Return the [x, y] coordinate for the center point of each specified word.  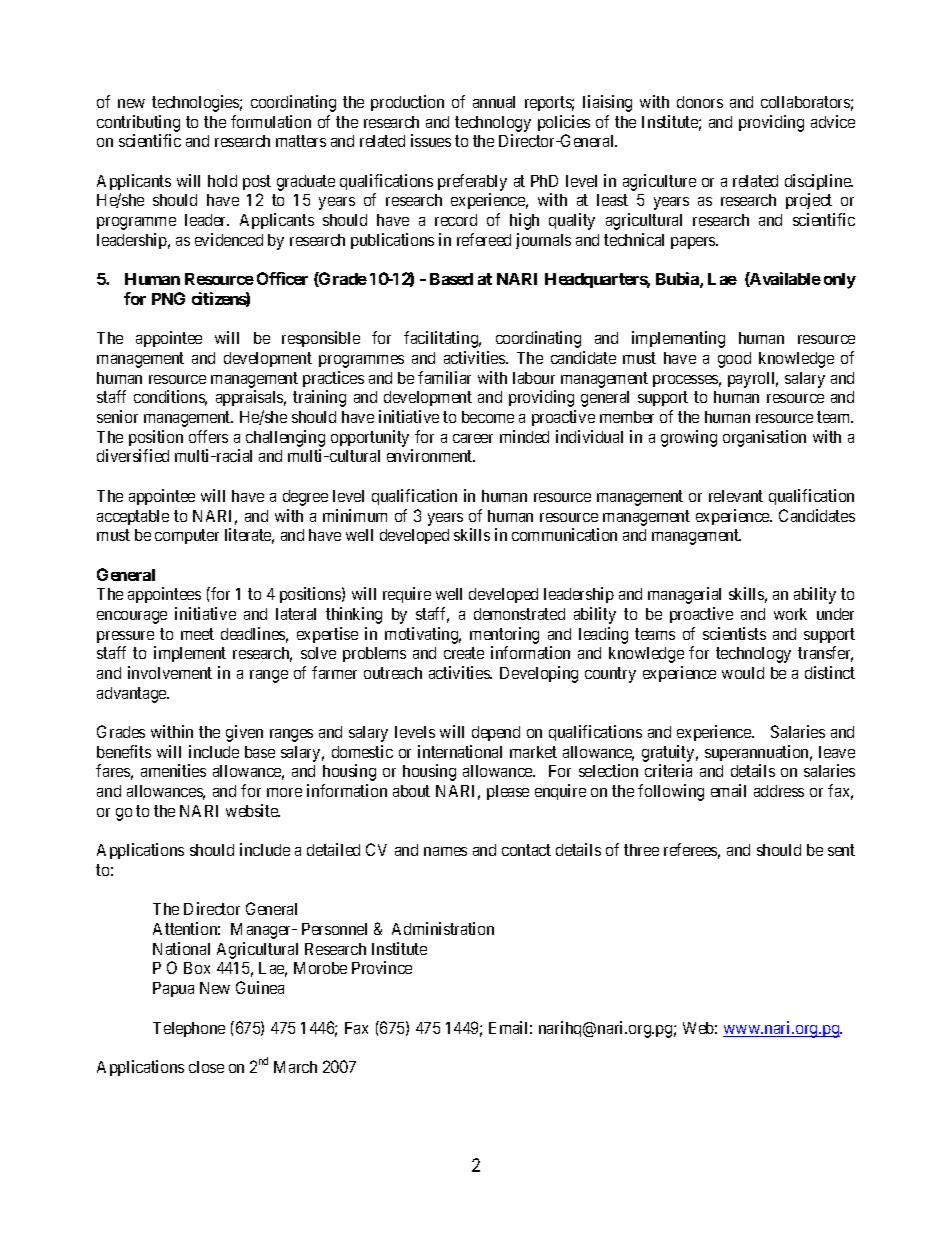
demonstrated [519, 614]
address [779, 791]
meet [197, 634]
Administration [443, 928]
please [508, 792]
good [734, 360]
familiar [444, 377]
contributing [138, 123]
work [790, 614]
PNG [168, 298]
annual [494, 102]
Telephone [189, 1029]
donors [700, 102]
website [253, 810]
